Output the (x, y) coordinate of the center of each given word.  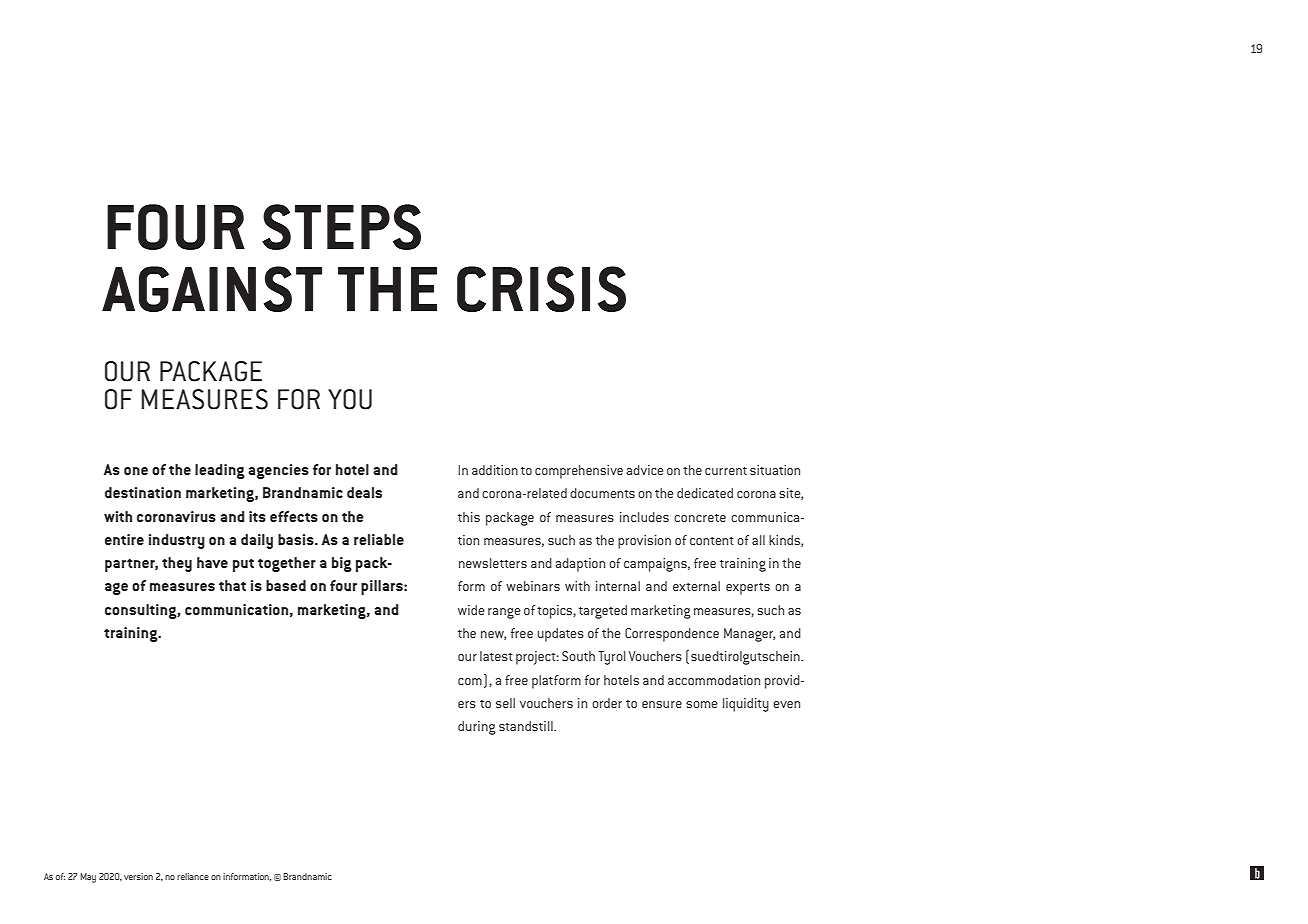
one (136, 471)
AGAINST (212, 289)
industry (177, 541)
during (477, 728)
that (232, 585)
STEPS (341, 227)
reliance (193, 876)
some (702, 704)
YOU (350, 399)
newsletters (493, 563)
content (712, 541)
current (726, 471)
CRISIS (541, 289)
